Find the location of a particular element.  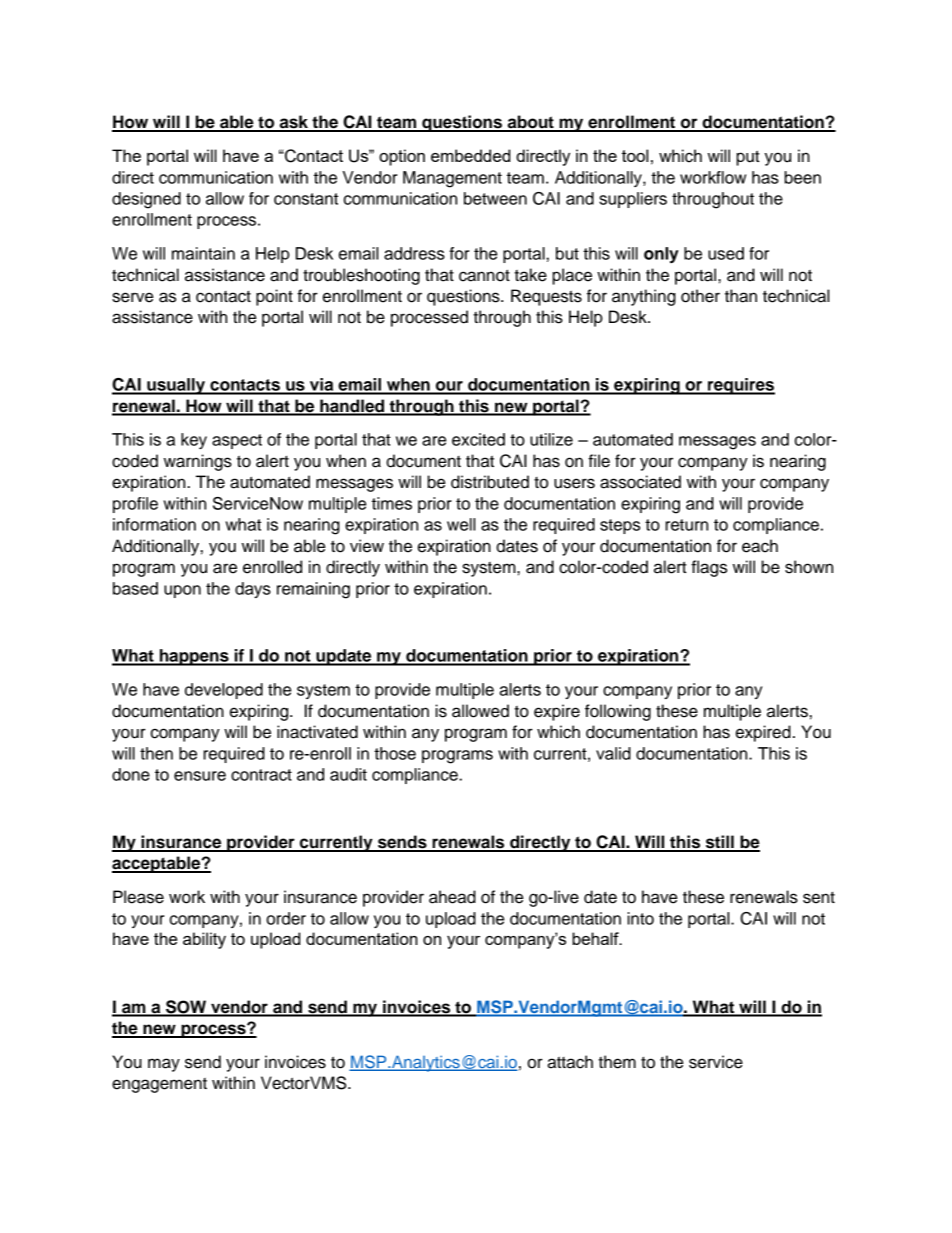

put is located at coordinates (748, 158).
